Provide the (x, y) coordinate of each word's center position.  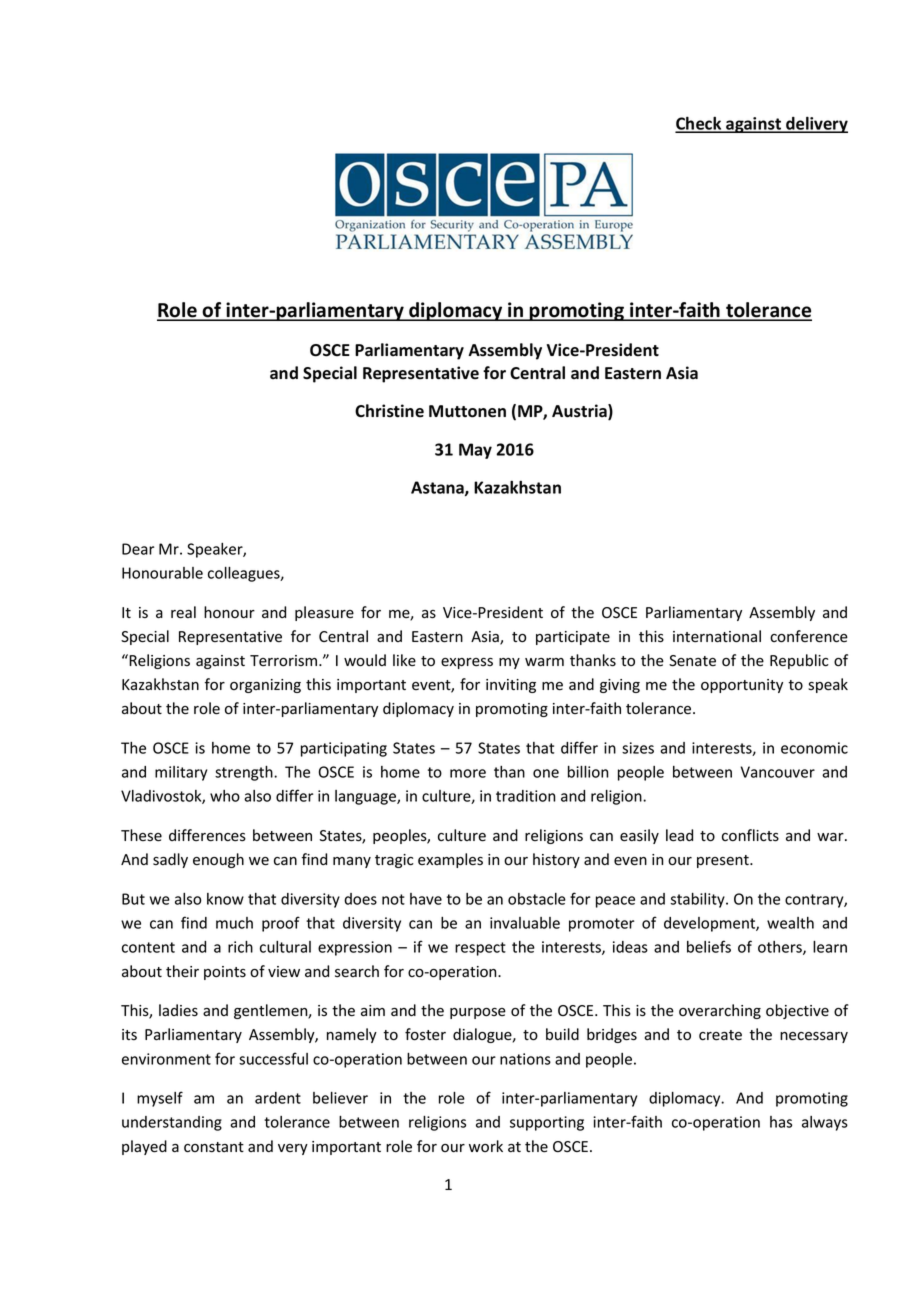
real (183, 612)
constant (214, 1147)
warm (544, 662)
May (475, 451)
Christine (389, 411)
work (486, 1146)
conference (809, 636)
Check (699, 124)
